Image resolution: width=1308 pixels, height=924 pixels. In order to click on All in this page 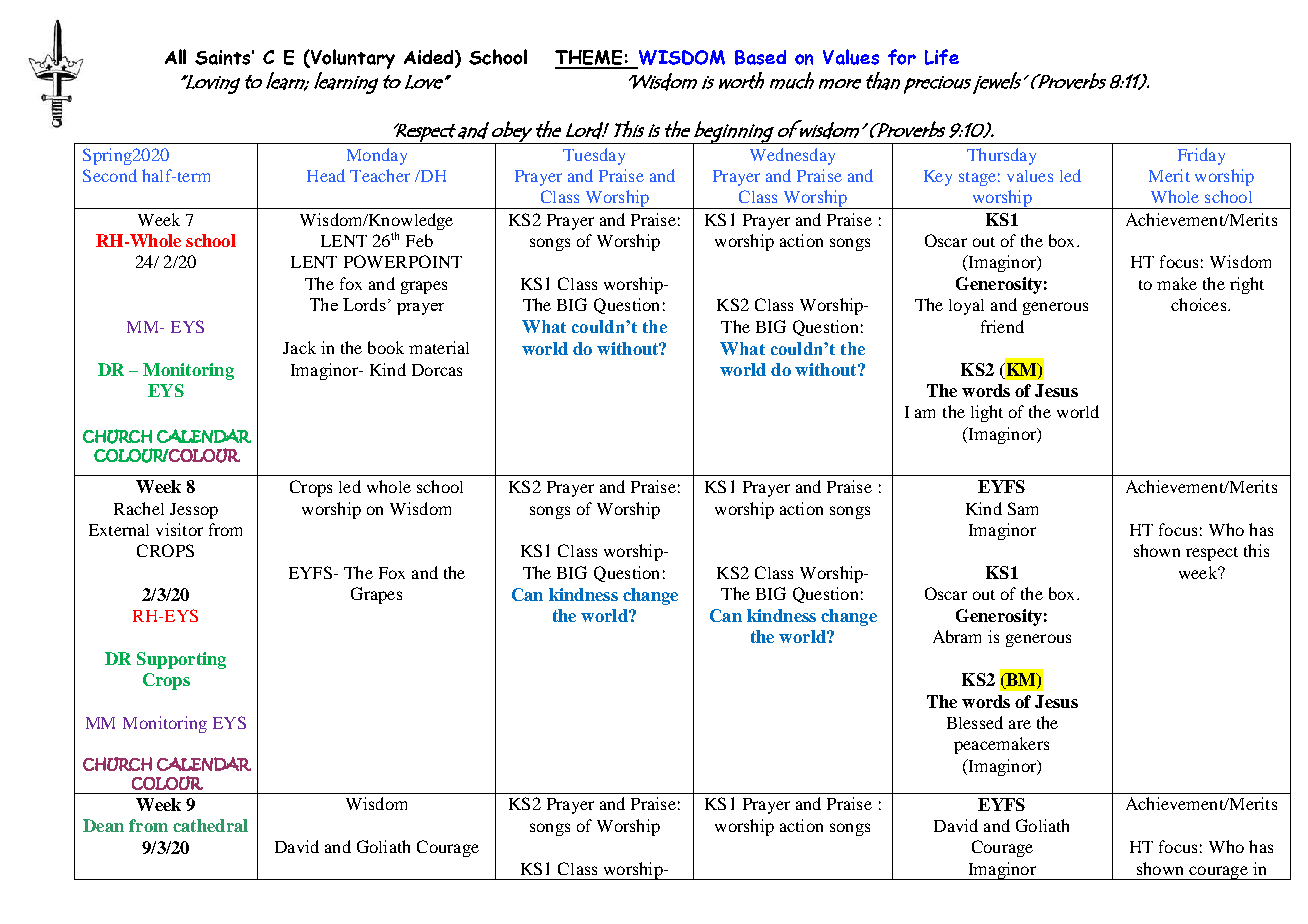, I will do `click(175, 56)`.
